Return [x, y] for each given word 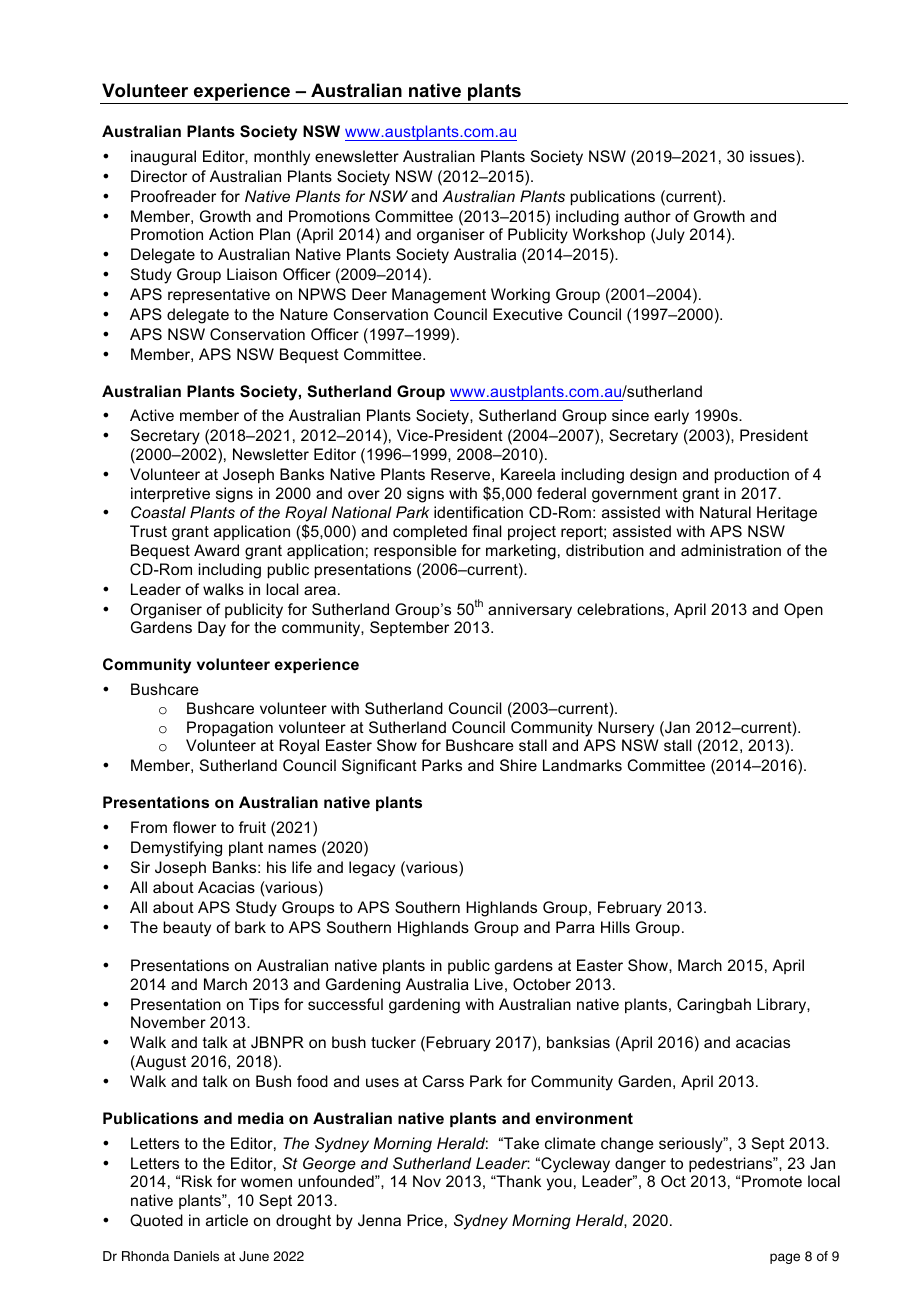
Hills [615, 927]
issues [773, 156]
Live [489, 984]
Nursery [626, 729]
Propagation [230, 729]
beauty [187, 929]
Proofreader [173, 196]
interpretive [170, 494]
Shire [518, 765]
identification [478, 512]
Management [439, 296]
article [227, 1220]
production [752, 475]
